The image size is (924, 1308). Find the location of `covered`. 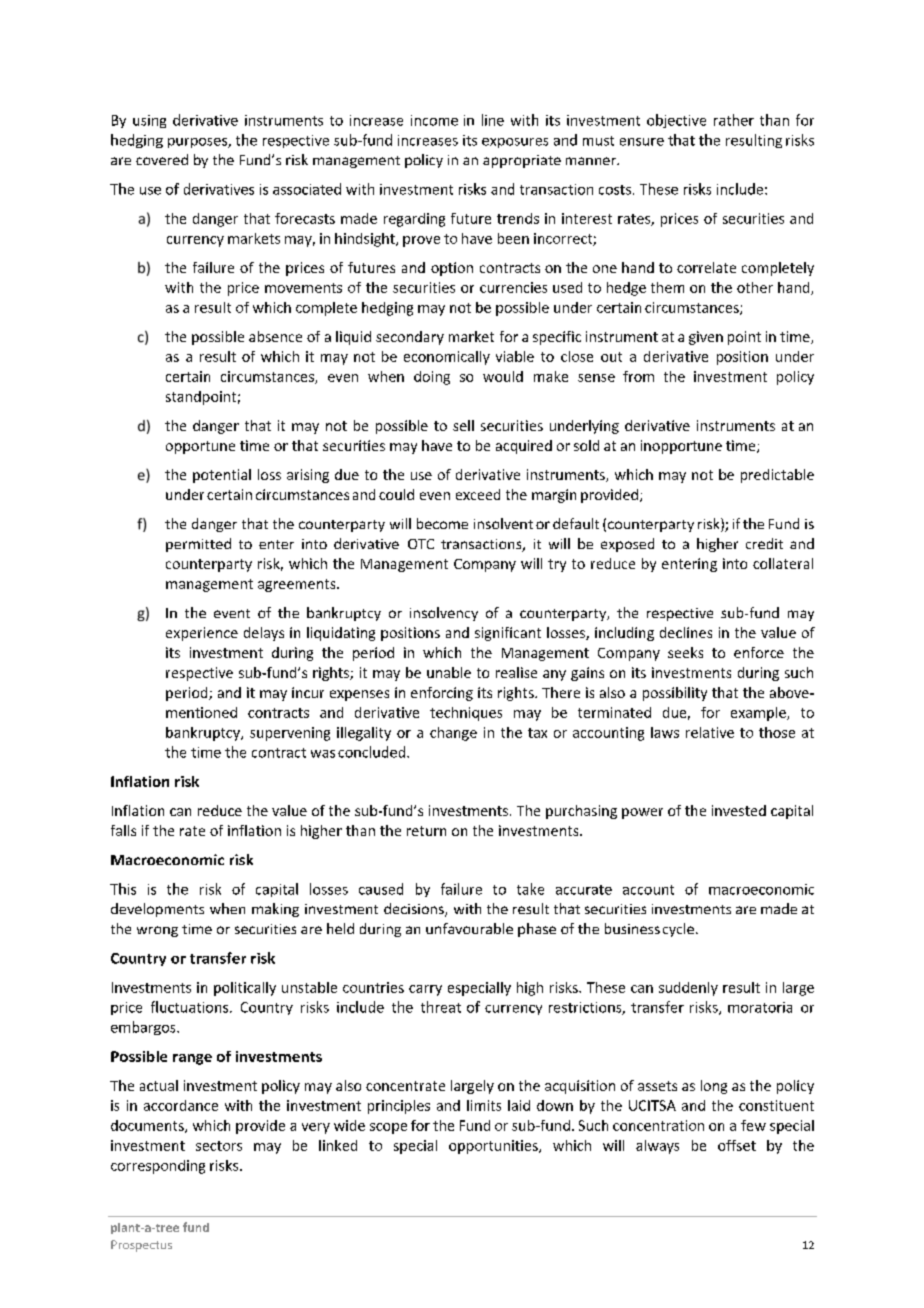

covered is located at coordinates (162, 159).
